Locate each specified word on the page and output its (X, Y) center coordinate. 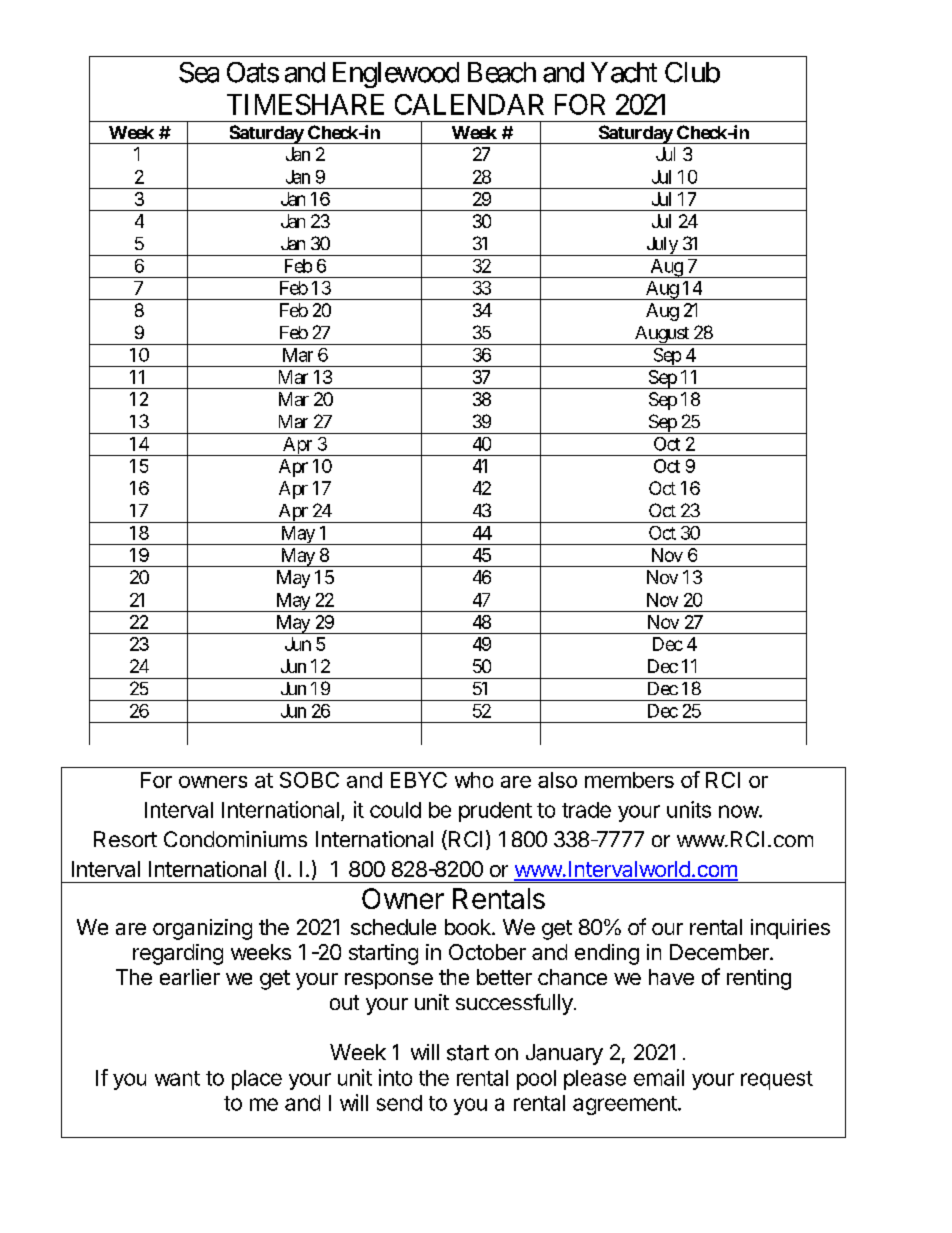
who (474, 780)
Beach (502, 72)
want (177, 1078)
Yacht (624, 72)
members (629, 780)
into (395, 1077)
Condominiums (235, 839)
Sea (199, 72)
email (659, 1077)
